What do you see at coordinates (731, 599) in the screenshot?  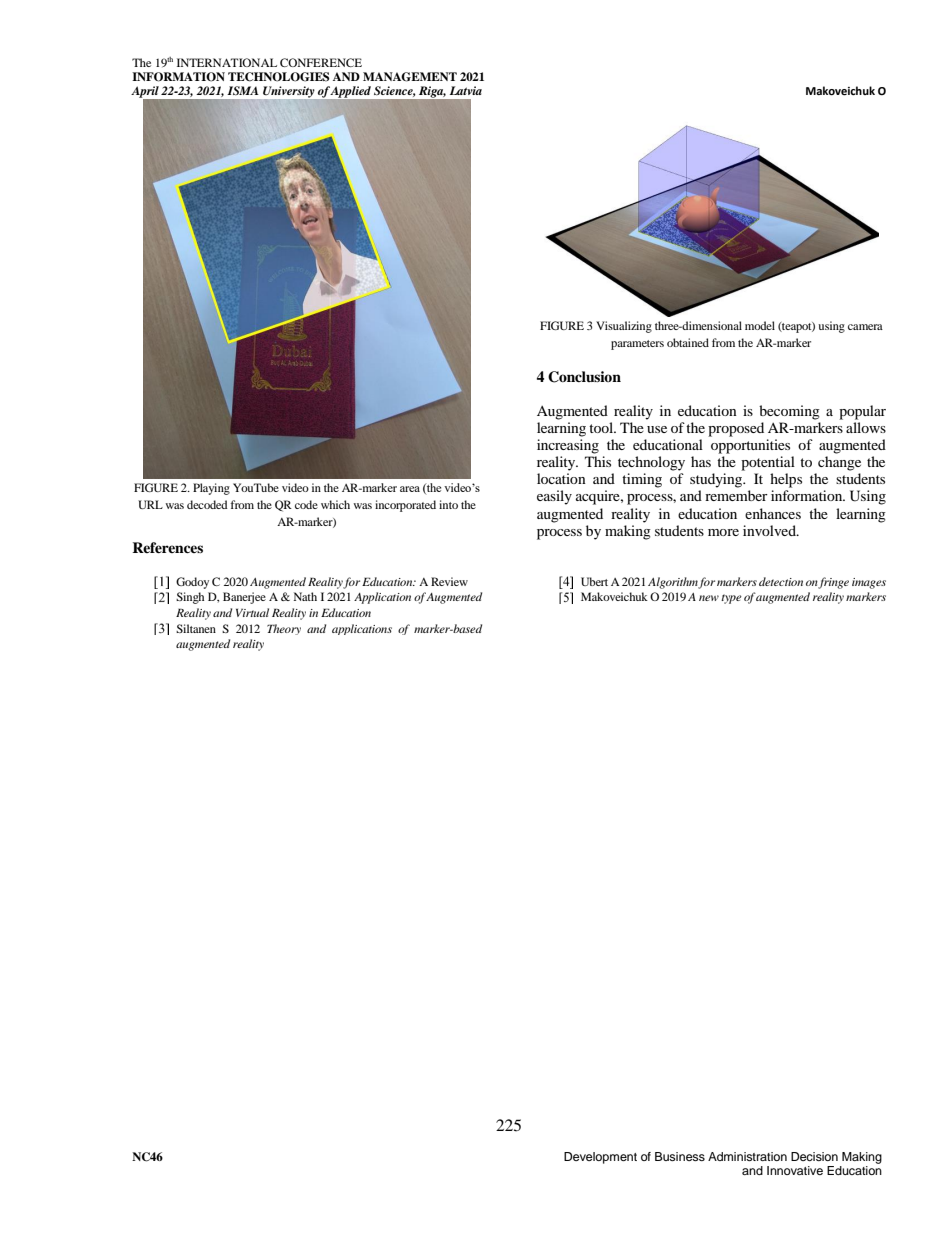 I see `type` at bounding box center [731, 599].
